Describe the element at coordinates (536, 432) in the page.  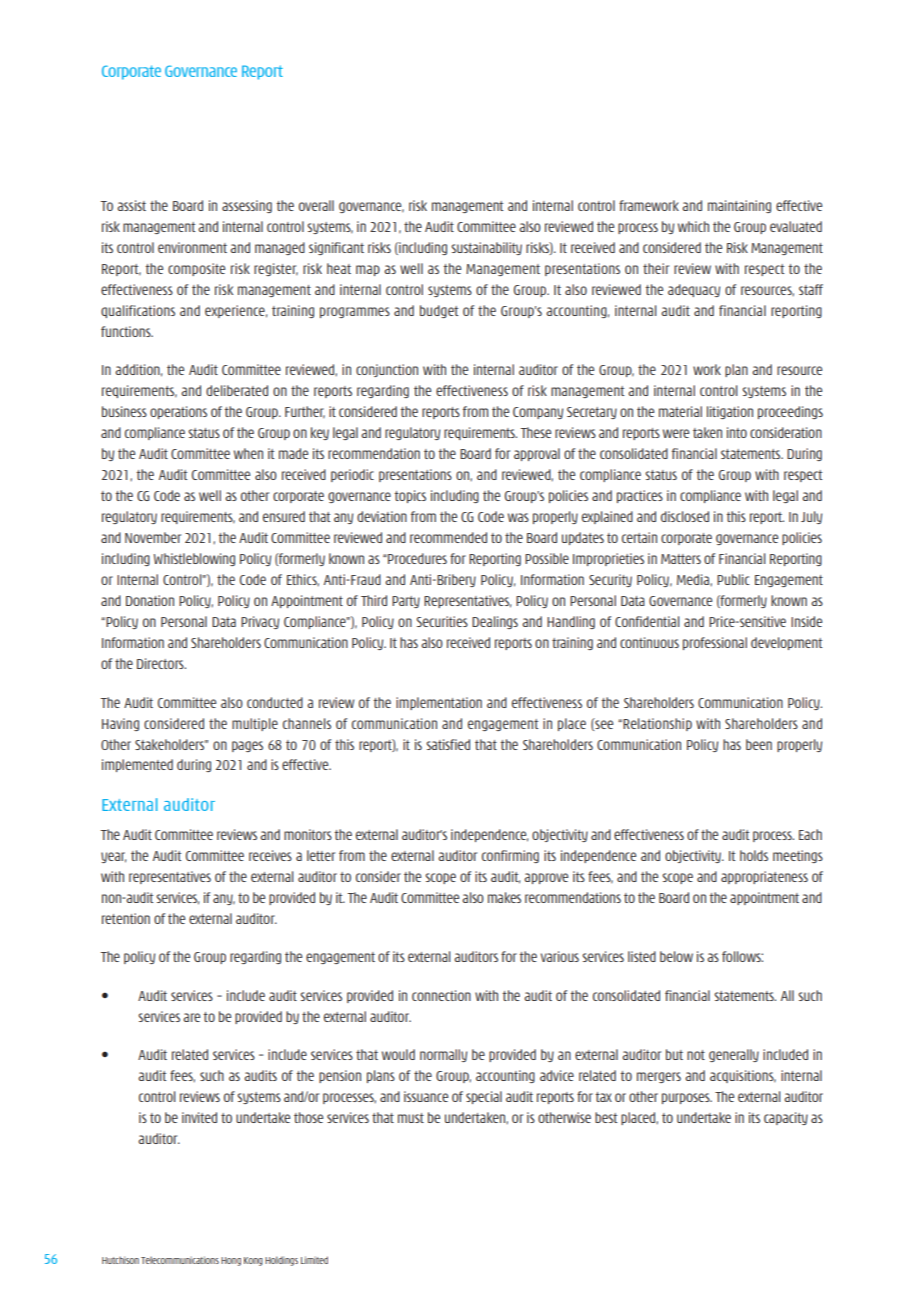
I see `These` at that location.
